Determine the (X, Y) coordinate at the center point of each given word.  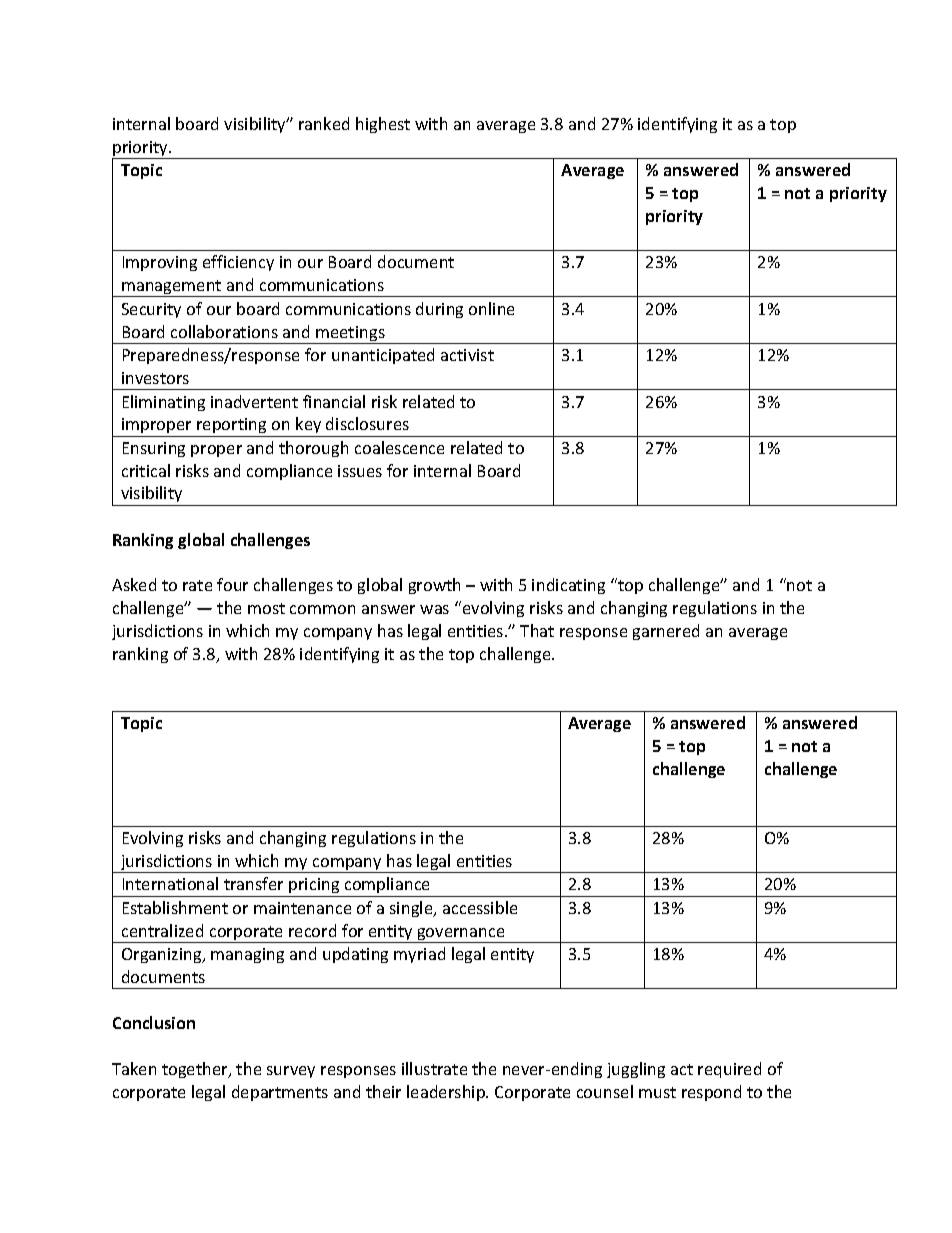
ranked (324, 123)
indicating (568, 586)
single (412, 909)
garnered (666, 632)
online (491, 308)
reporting (232, 427)
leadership (447, 1093)
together (196, 1070)
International (170, 883)
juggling (636, 1070)
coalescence (399, 447)
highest (383, 125)
